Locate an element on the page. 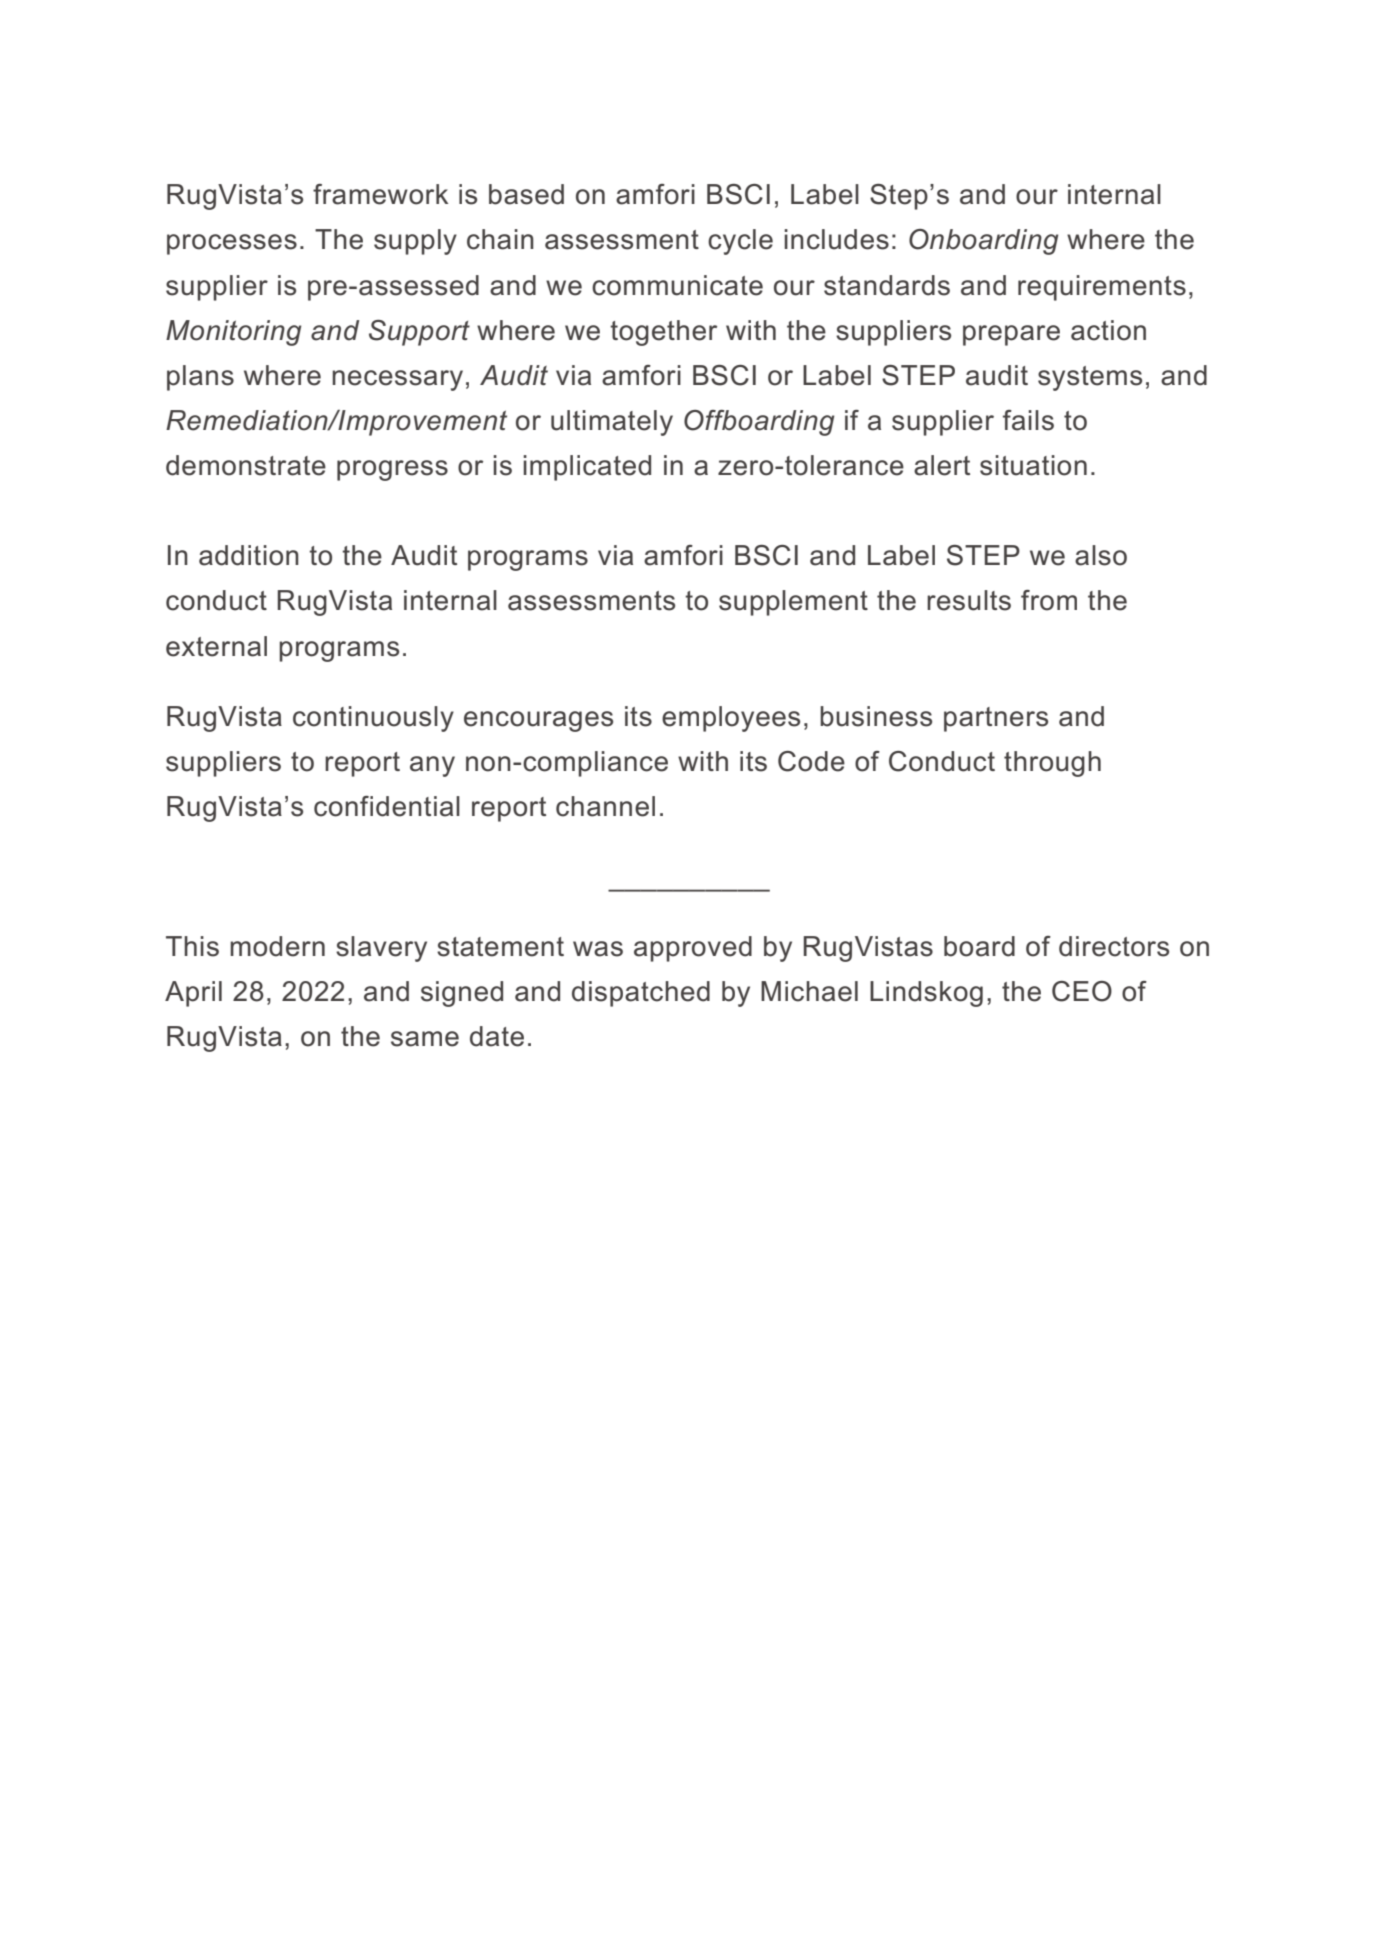 Image resolution: width=1376 pixels, height=1948 pixels. includes is located at coordinates (836, 239).
